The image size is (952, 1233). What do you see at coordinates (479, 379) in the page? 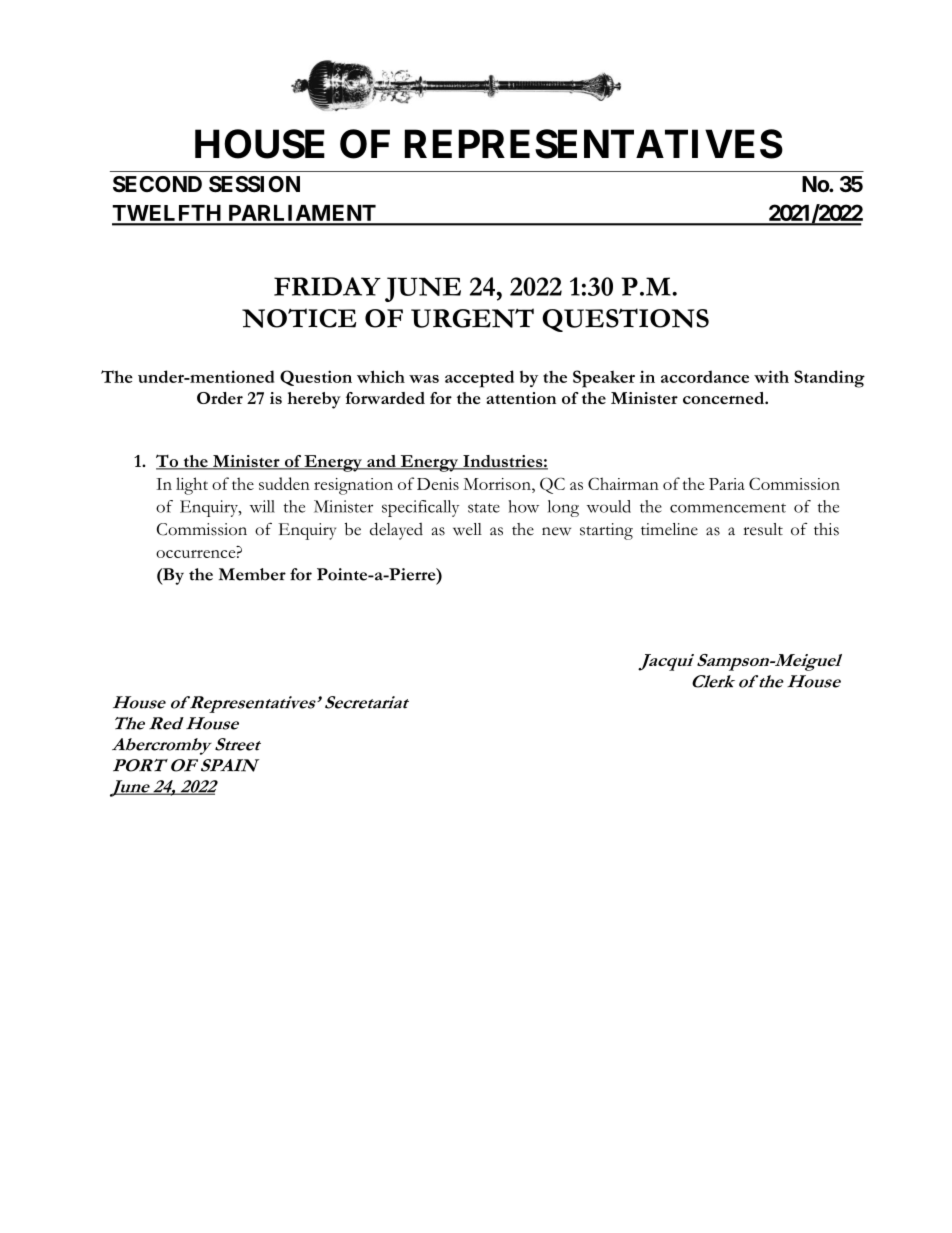
I see `accepted` at bounding box center [479, 379].
